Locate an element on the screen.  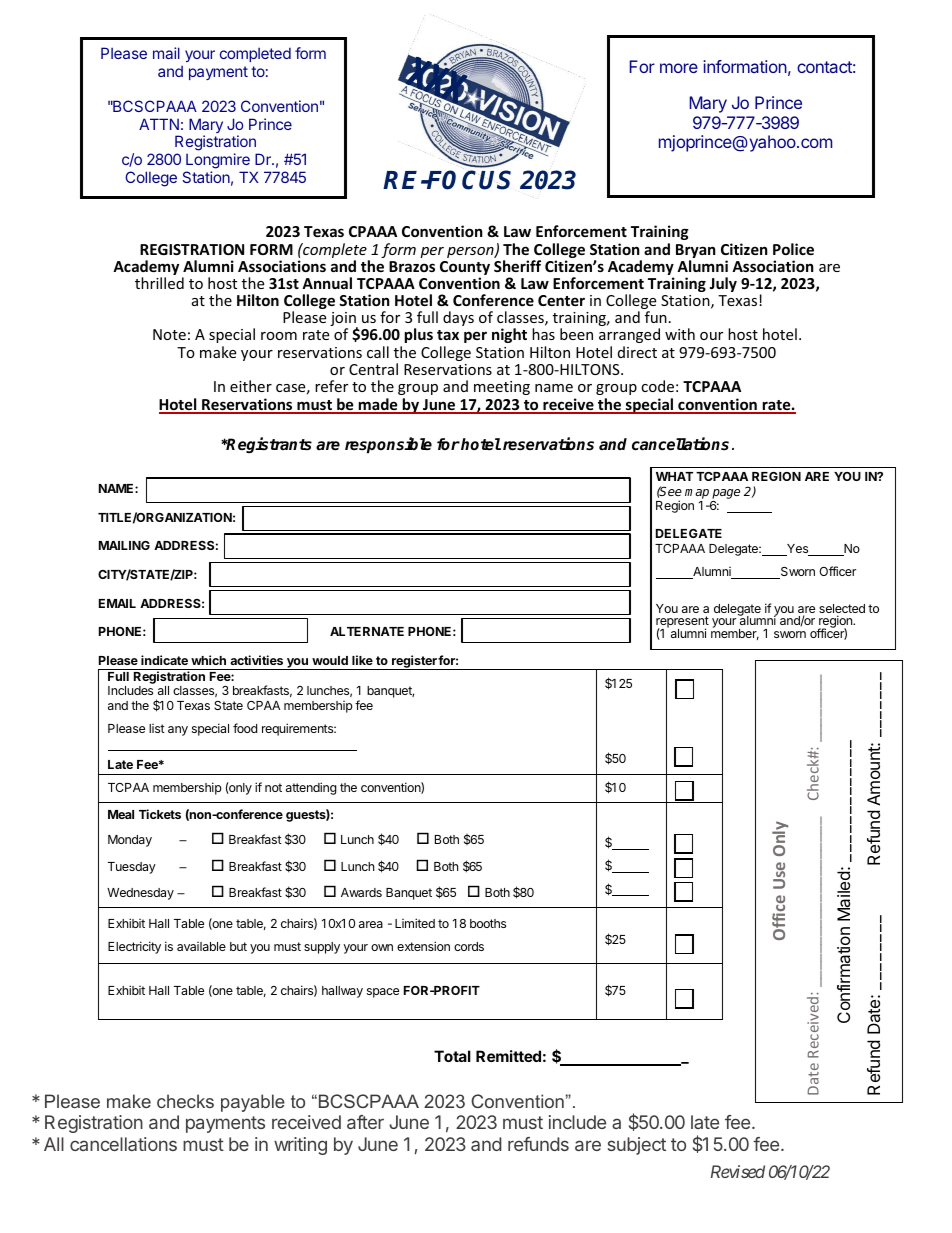
more is located at coordinates (679, 68).
